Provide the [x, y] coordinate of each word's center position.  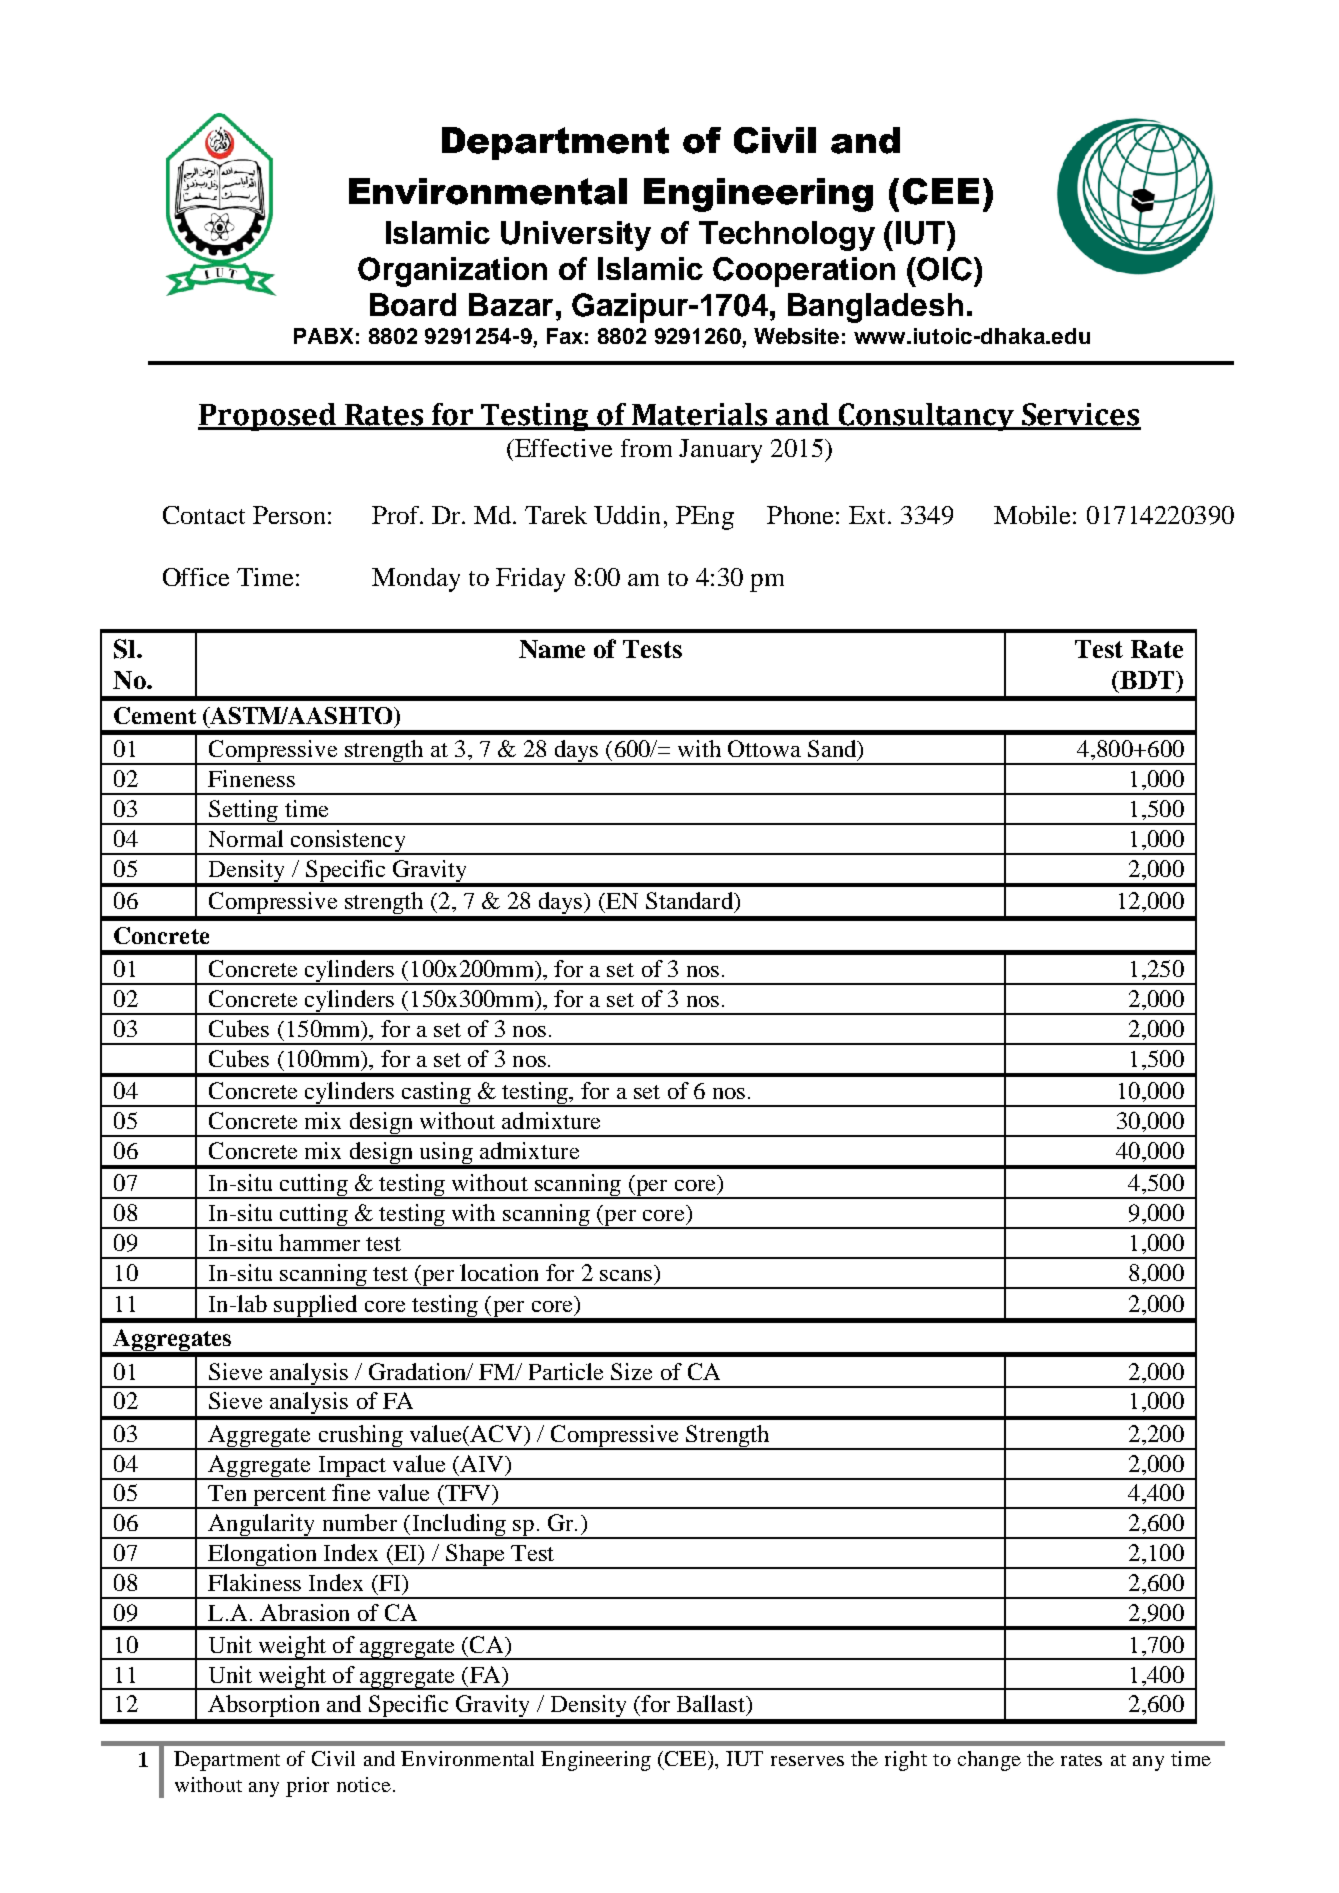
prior [307, 1787]
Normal [246, 838]
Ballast [712, 1705]
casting [436, 1094]
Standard [690, 900]
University [576, 236]
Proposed [268, 417]
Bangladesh [875, 308]
